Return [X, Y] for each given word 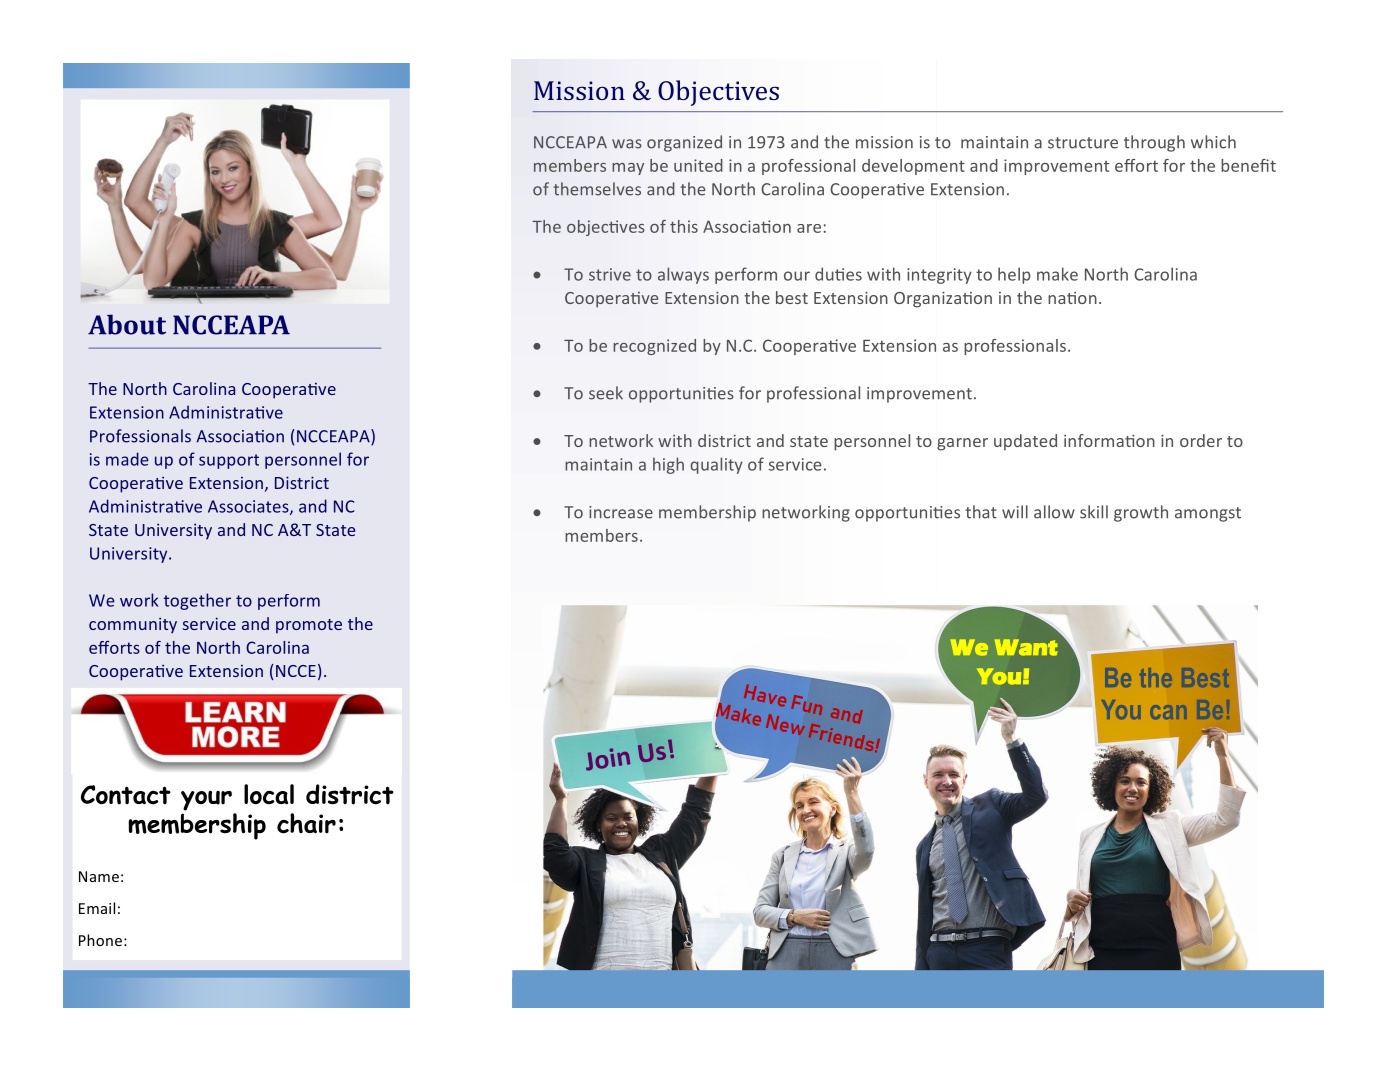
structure [1083, 143]
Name [99, 876]
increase [621, 512]
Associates [249, 507]
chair [306, 823]
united [698, 165]
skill [1094, 512]
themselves [597, 189]
